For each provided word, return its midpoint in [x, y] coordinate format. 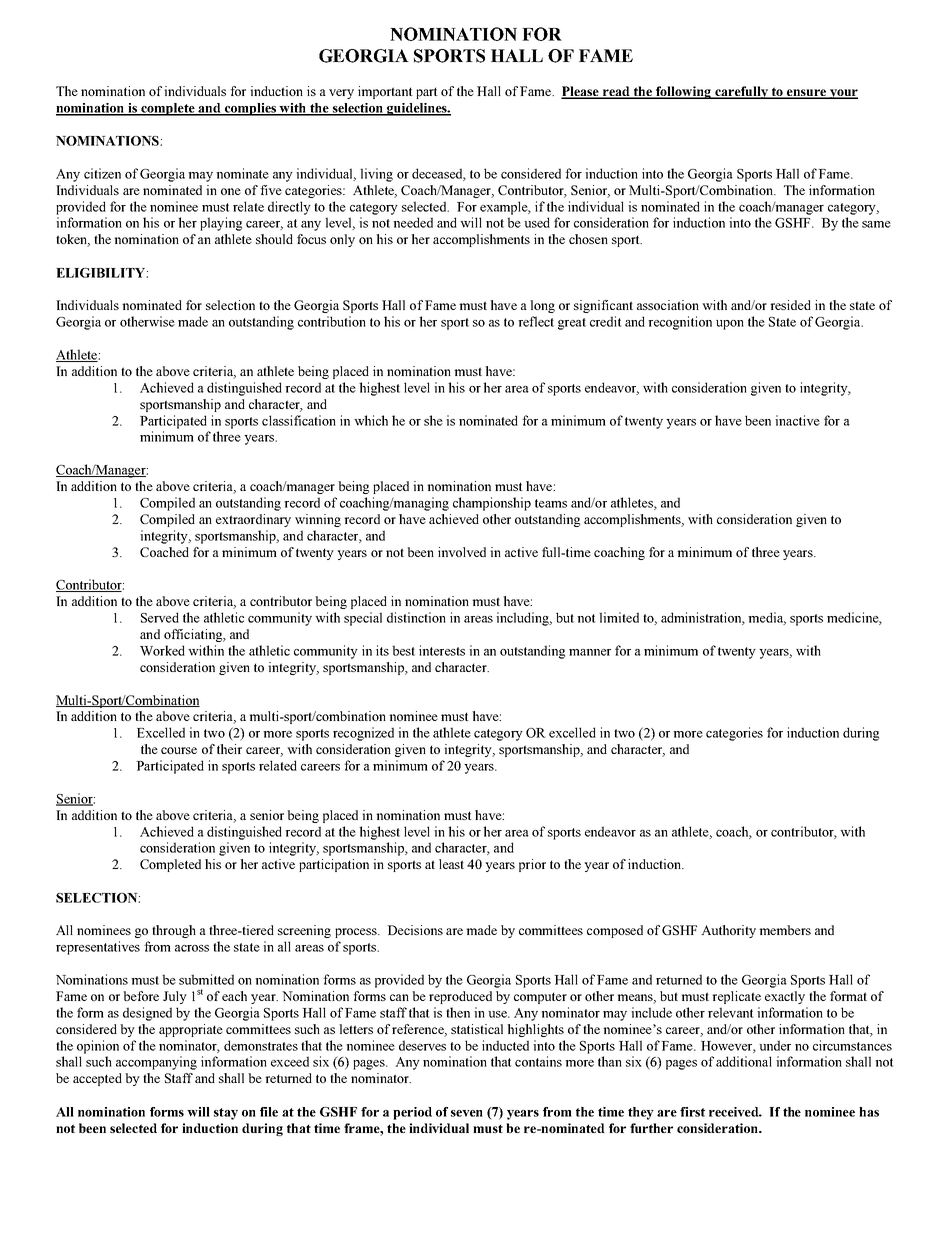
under [775, 1045]
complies [250, 109]
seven [467, 1113]
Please [581, 92]
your [842, 94]
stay [226, 1114]
